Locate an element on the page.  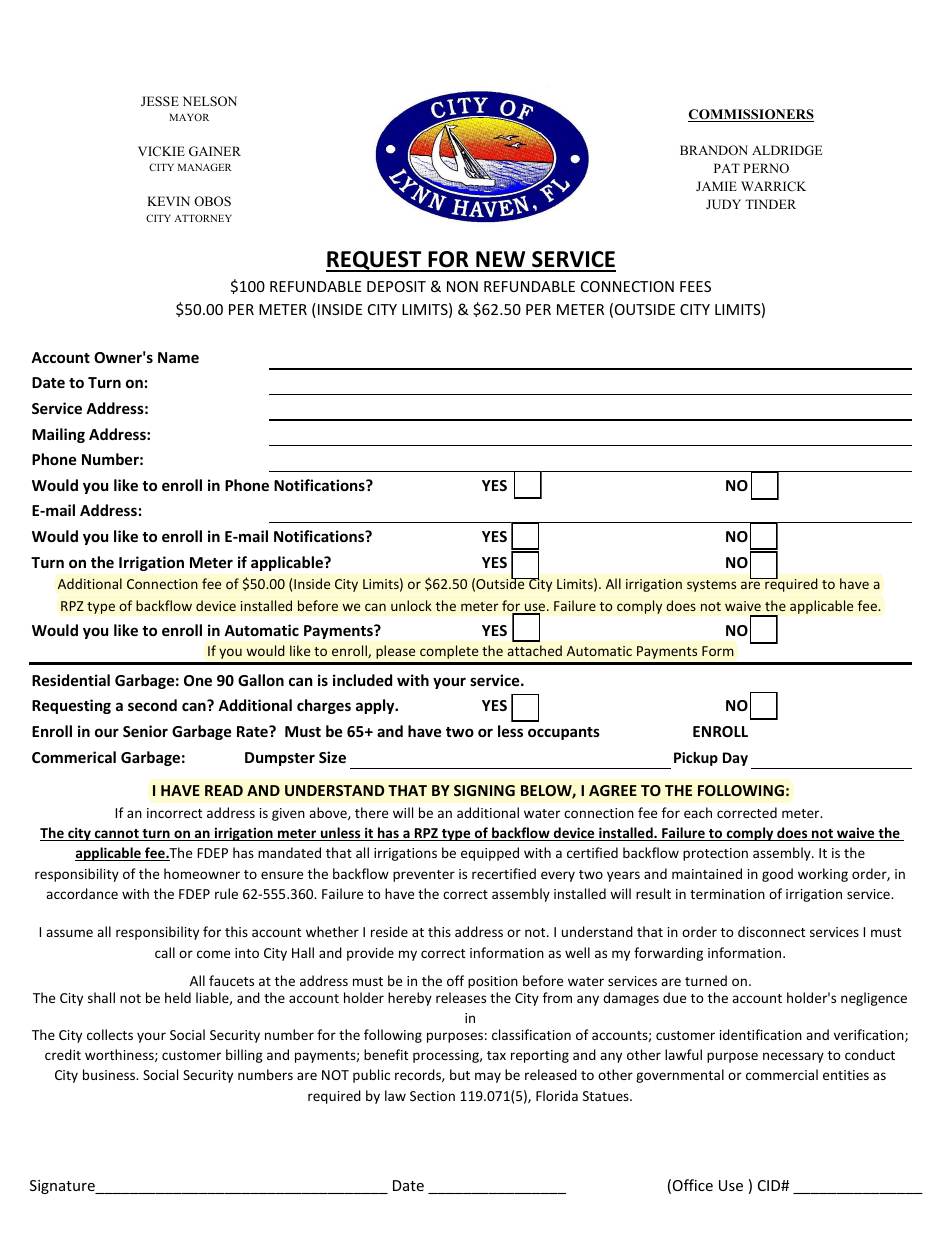
but is located at coordinates (460, 1074).
